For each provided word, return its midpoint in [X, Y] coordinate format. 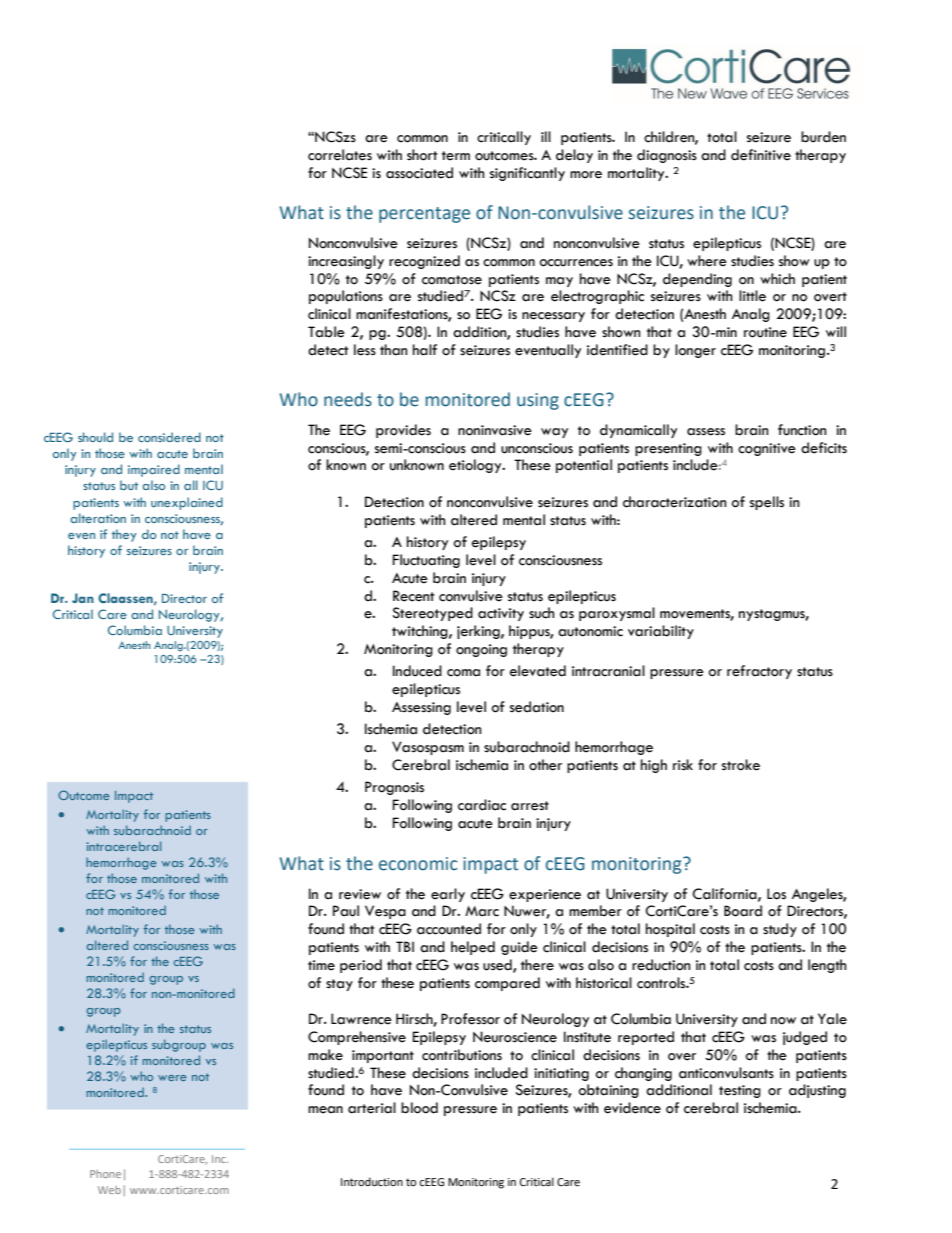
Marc [482, 911]
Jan [83, 598]
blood [419, 1108]
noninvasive [495, 430]
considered [169, 437]
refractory [759, 672]
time [321, 965]
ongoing [481, 650]
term [456, 156]
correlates [340, 155]
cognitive [767, 449]
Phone [105, 1174]
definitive [761, 155]
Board [743, 911]
